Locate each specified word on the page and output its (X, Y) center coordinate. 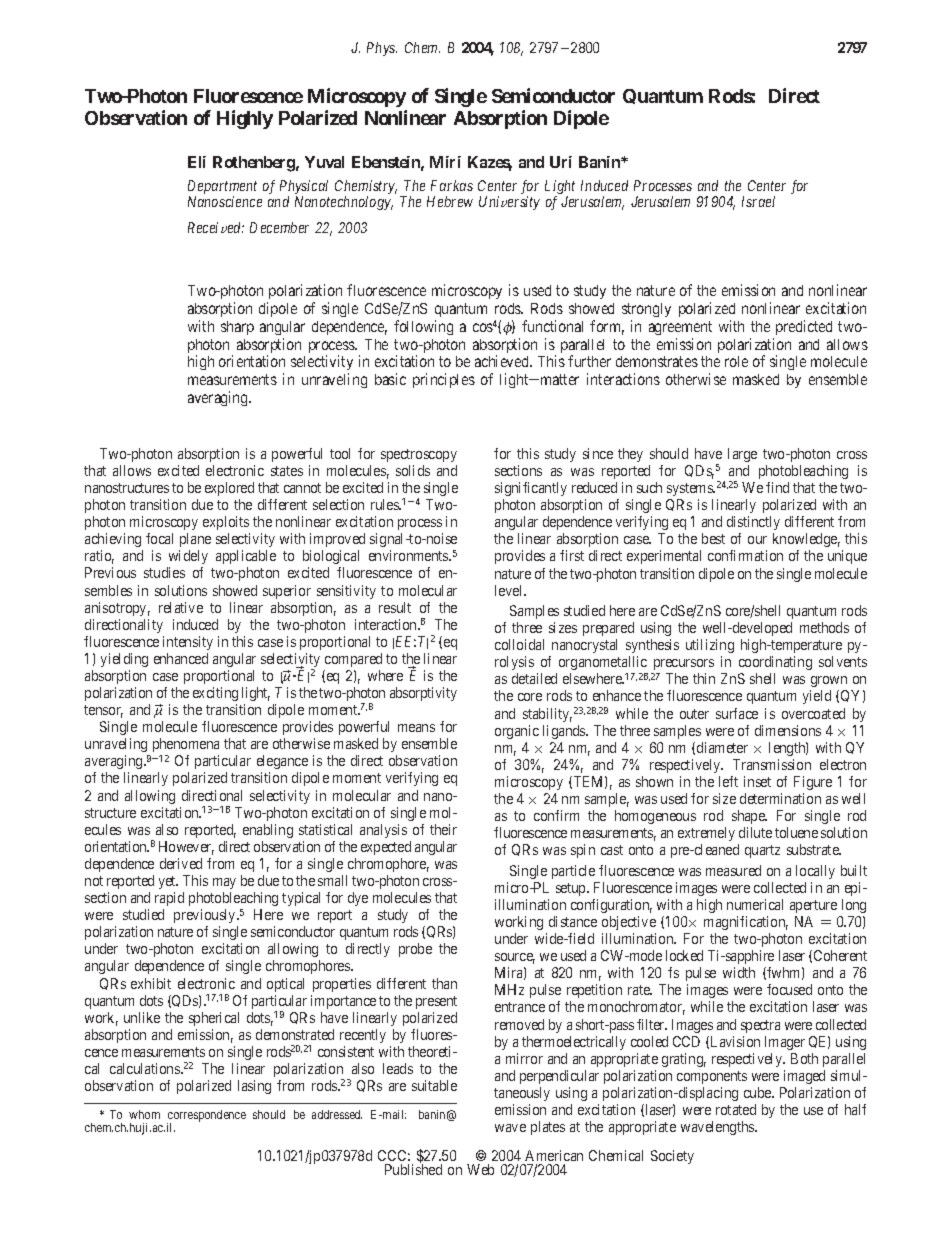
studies (164, 572)
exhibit (151, 983)
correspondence (206, 1117)
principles (444, 380)
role (736, 361)
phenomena (186, 745)
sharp (237, 328)
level (510, 590)
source (515, 958)
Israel (758, 201)
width (739, 972)
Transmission (772, 764)
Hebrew (450, 201)
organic (517, 732)
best (713, 538)
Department (222, 188)
